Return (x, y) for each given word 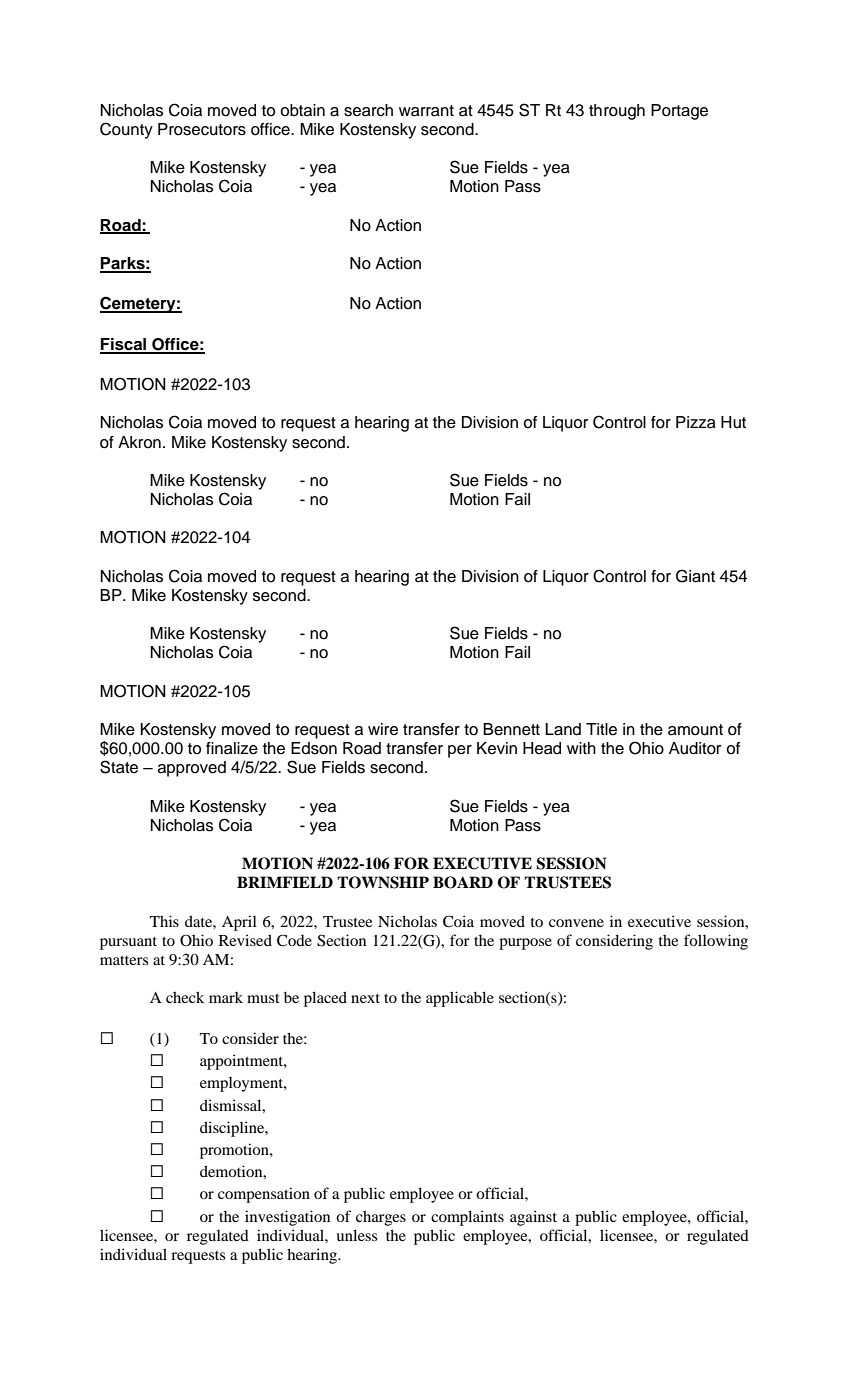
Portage (679, 112)
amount (695, 730)
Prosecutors (202, 129)
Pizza (696, 422)
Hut (733, 422)
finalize (232, 748)
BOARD (463, 882)
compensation (264, 1195)
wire (383, 729)
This (164, 921)
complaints (467, 1218)
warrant (426, 111)
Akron (139, 442)
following (716, 942)
